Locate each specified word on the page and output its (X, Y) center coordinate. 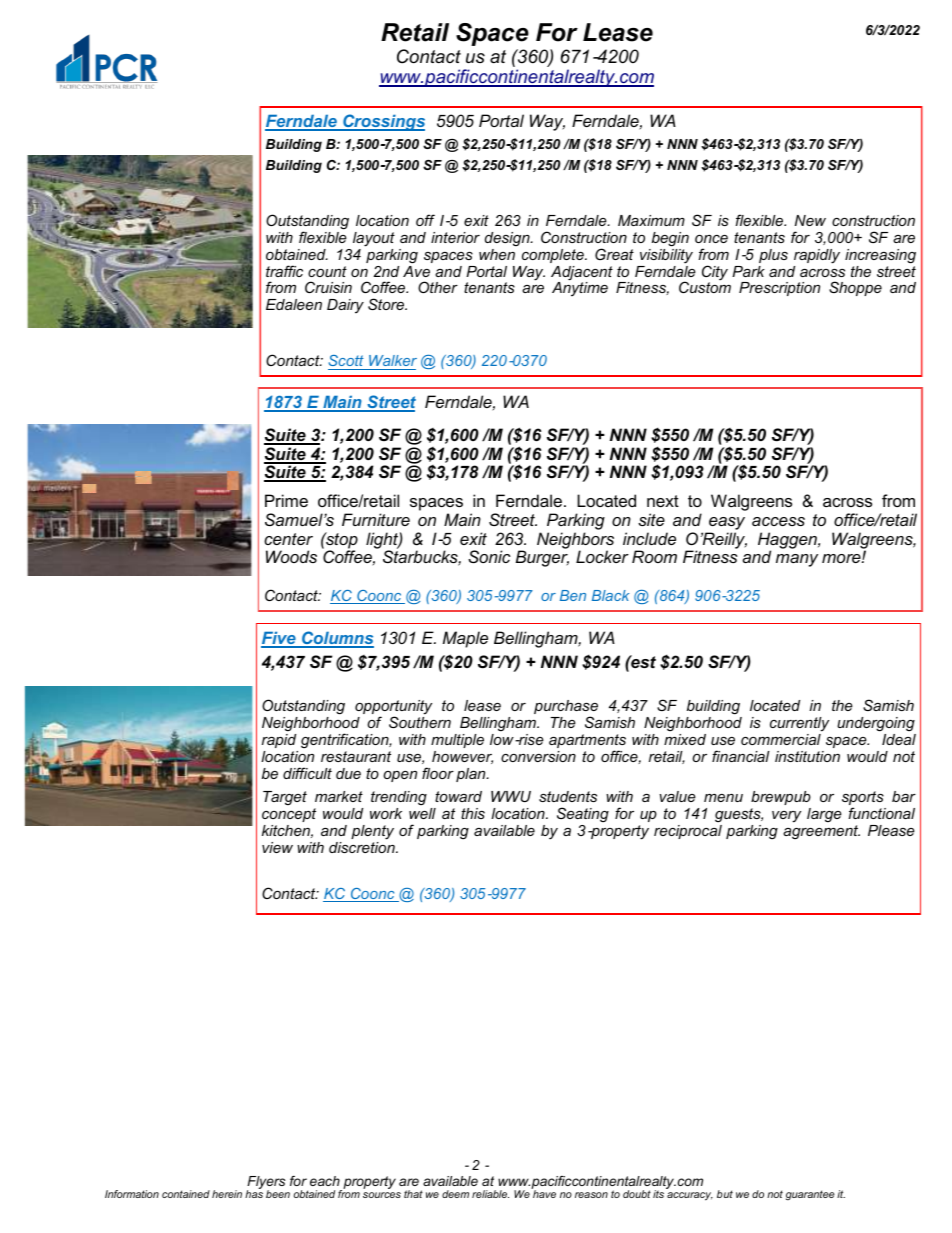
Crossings (383, 122)
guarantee (810, 1195)
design (508, 239)
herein (227, 1194)
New (810, 220)
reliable (490, 1194)
